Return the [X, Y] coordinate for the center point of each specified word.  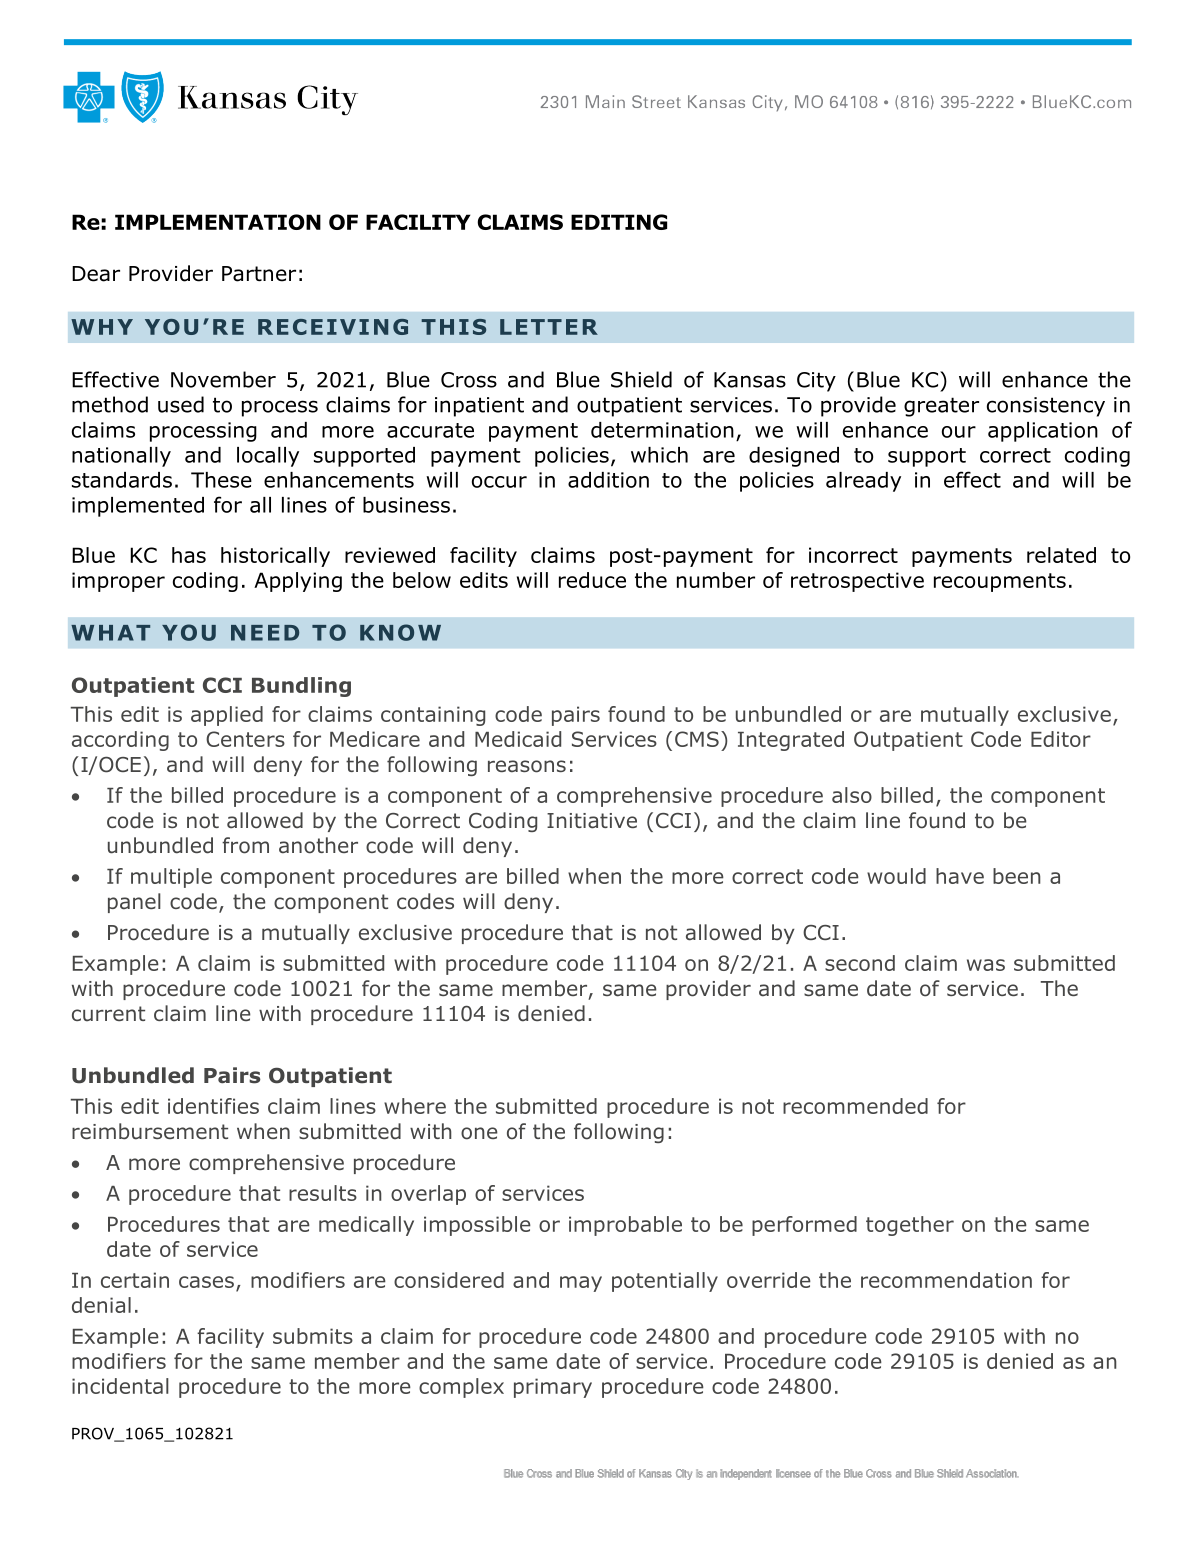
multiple [171, 878]
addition [608, 480]
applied [227, 716]
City [816, 382]
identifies [213, 1106]
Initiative [592, 821]
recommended [855, 1106]
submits [313, 1336]
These [221, 480]
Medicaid [518, 739]
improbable [625, 1226]
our [959, 432]
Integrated [791, 741]
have [960, 876]
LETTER [549, 327]
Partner [259, 274]
